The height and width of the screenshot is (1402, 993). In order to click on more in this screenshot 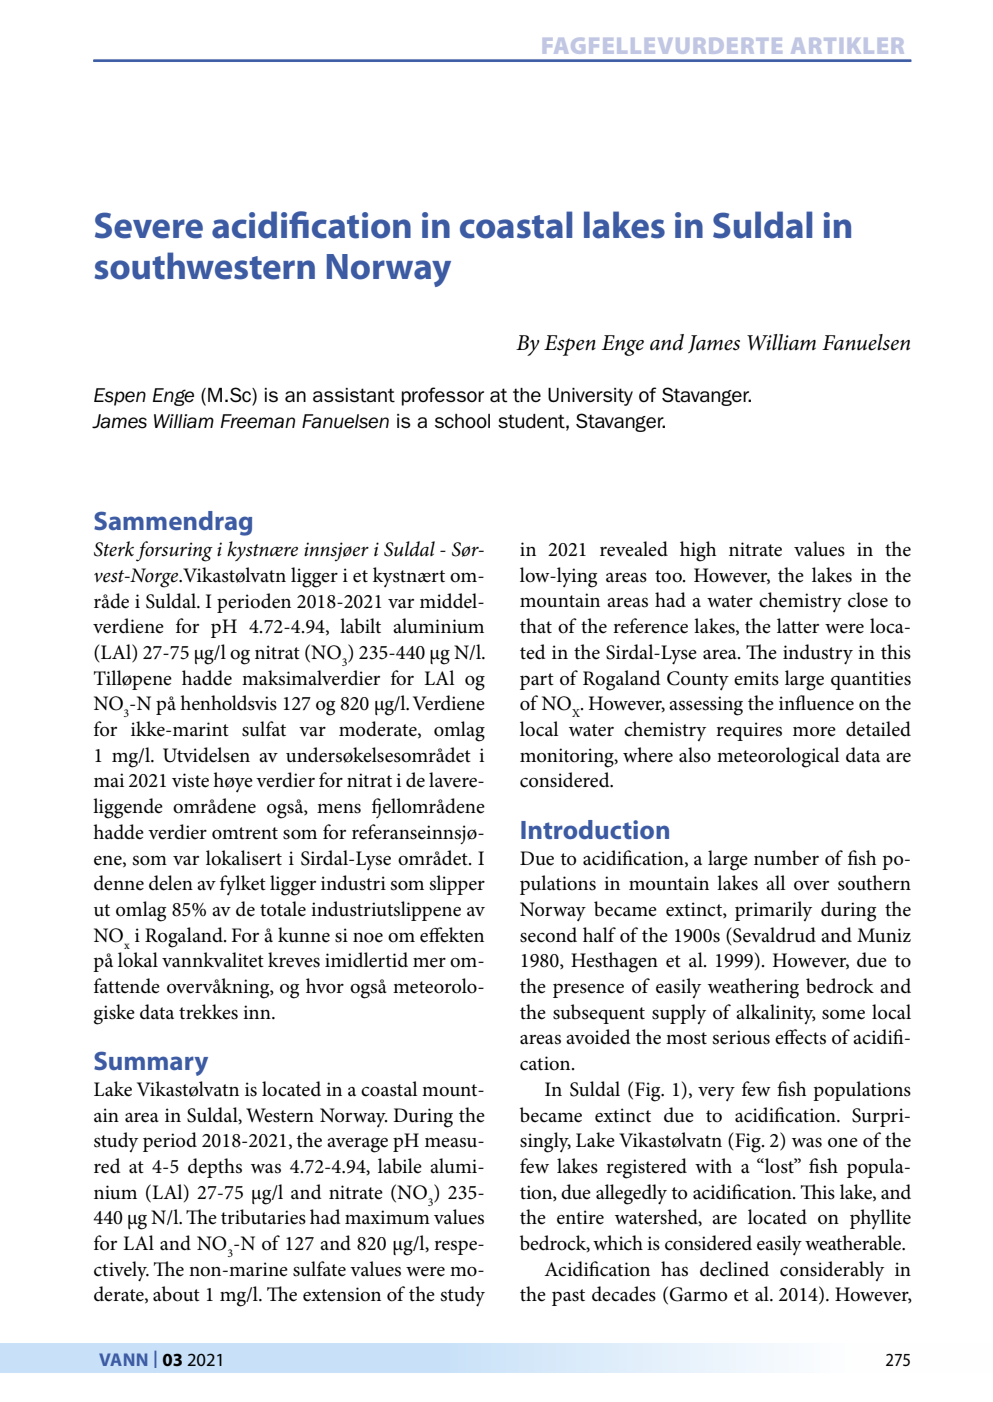, I will do `click(814, 732)`.
